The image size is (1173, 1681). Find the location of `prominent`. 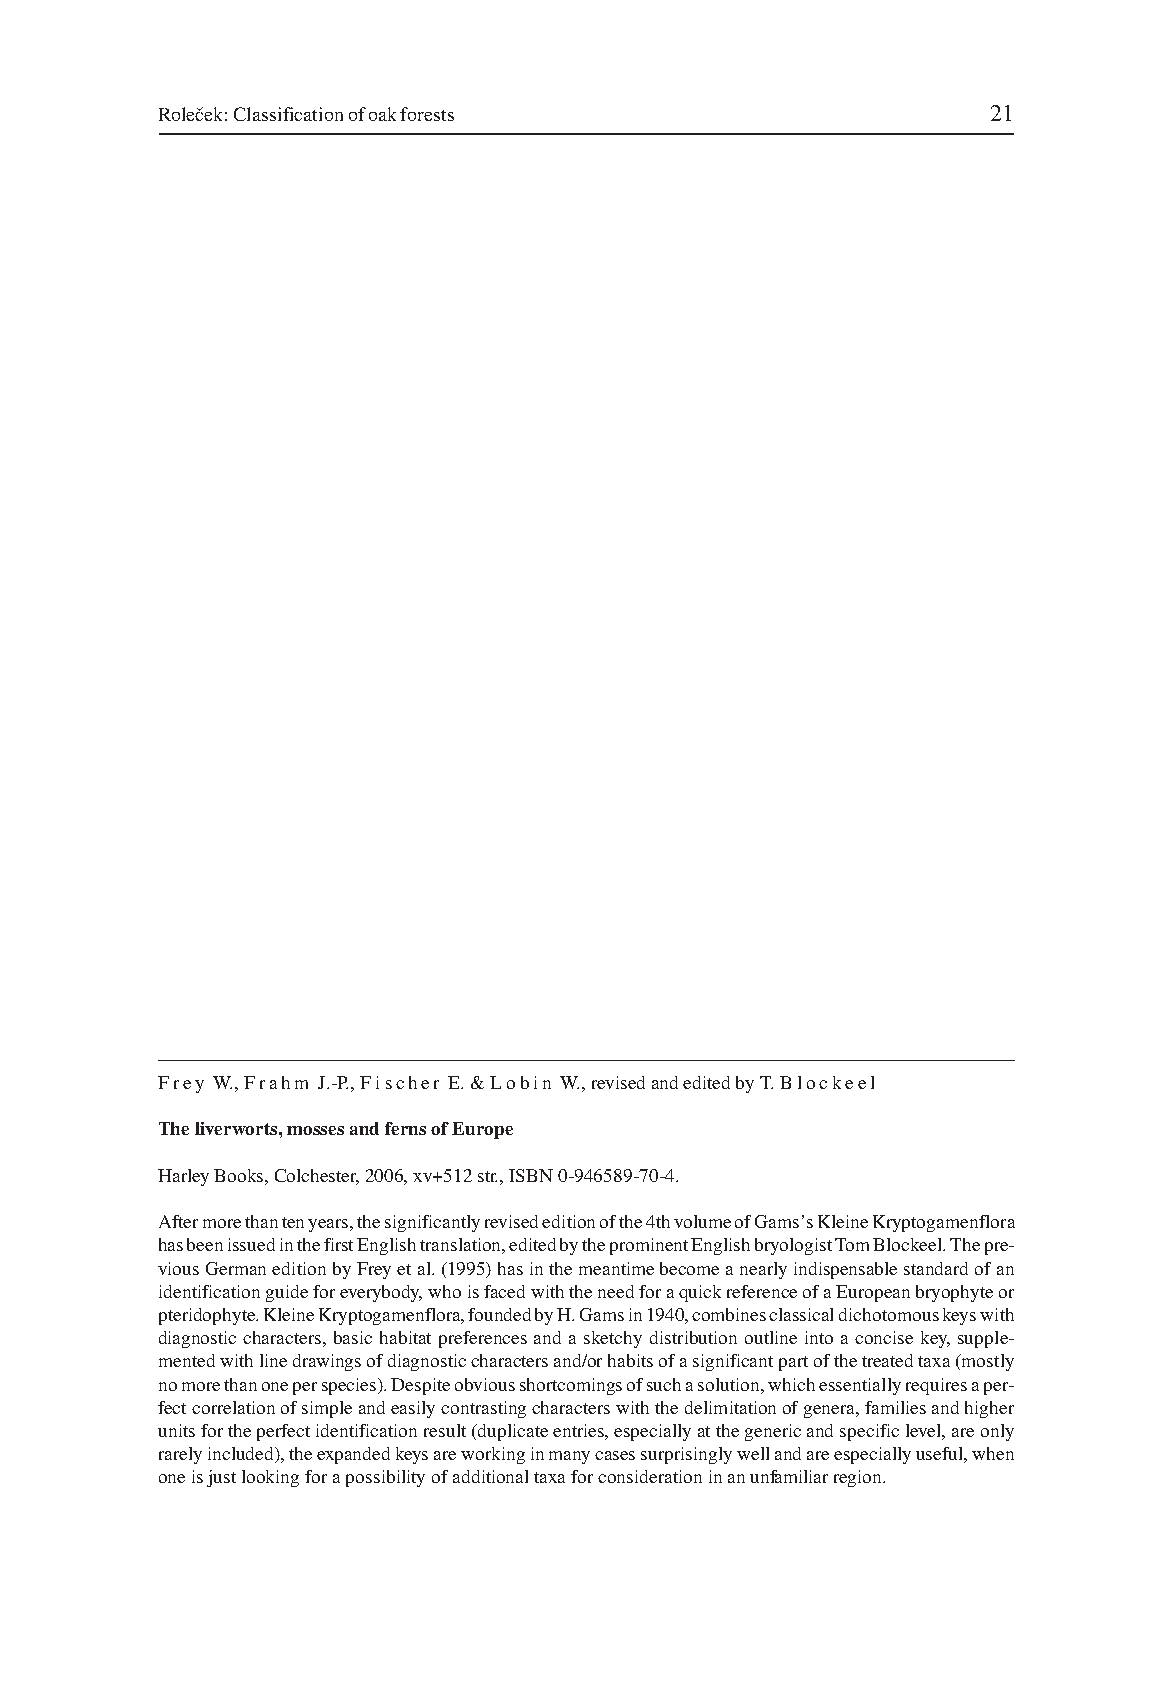

prominent is located at coordinates (649, 1246).
